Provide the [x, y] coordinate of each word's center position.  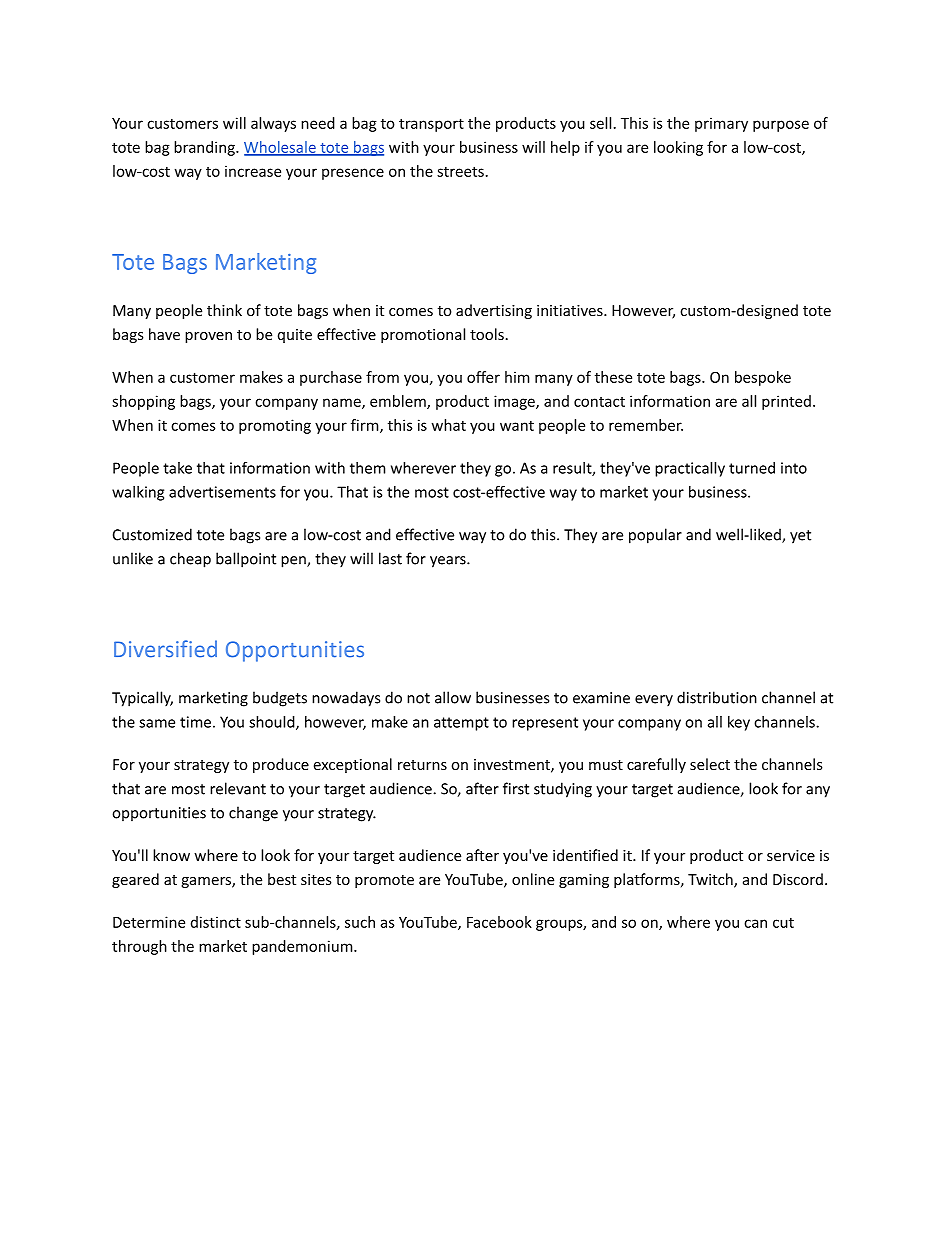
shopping [143, 402]
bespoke [763, 378]
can [755, 923]
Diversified [165, 649]
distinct [216, 922]
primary [721, 124]
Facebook [499, 922]
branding [205, 148]
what [449, 425]
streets [460, 171]
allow [453, 697]
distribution [717, 697]
